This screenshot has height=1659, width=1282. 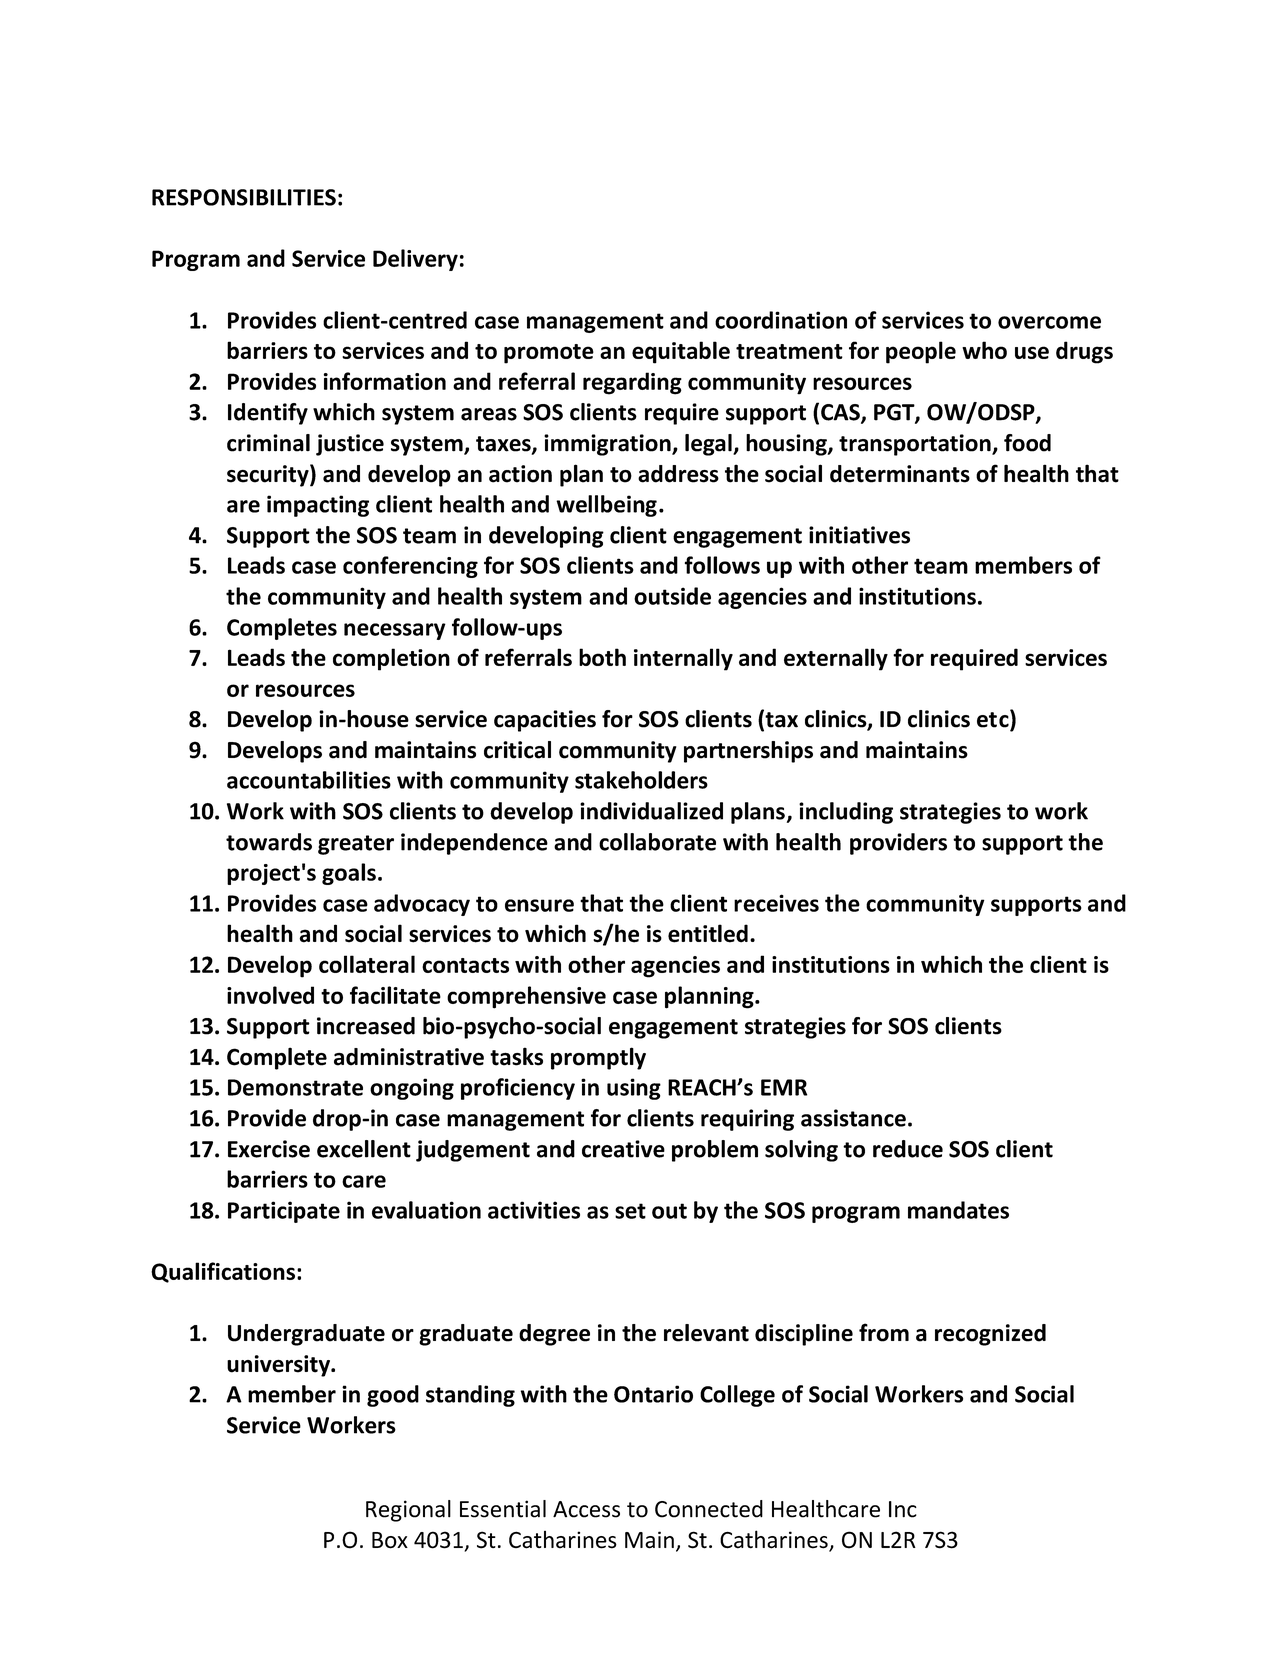 I want to click on outside, so click(x=672, y=596).
